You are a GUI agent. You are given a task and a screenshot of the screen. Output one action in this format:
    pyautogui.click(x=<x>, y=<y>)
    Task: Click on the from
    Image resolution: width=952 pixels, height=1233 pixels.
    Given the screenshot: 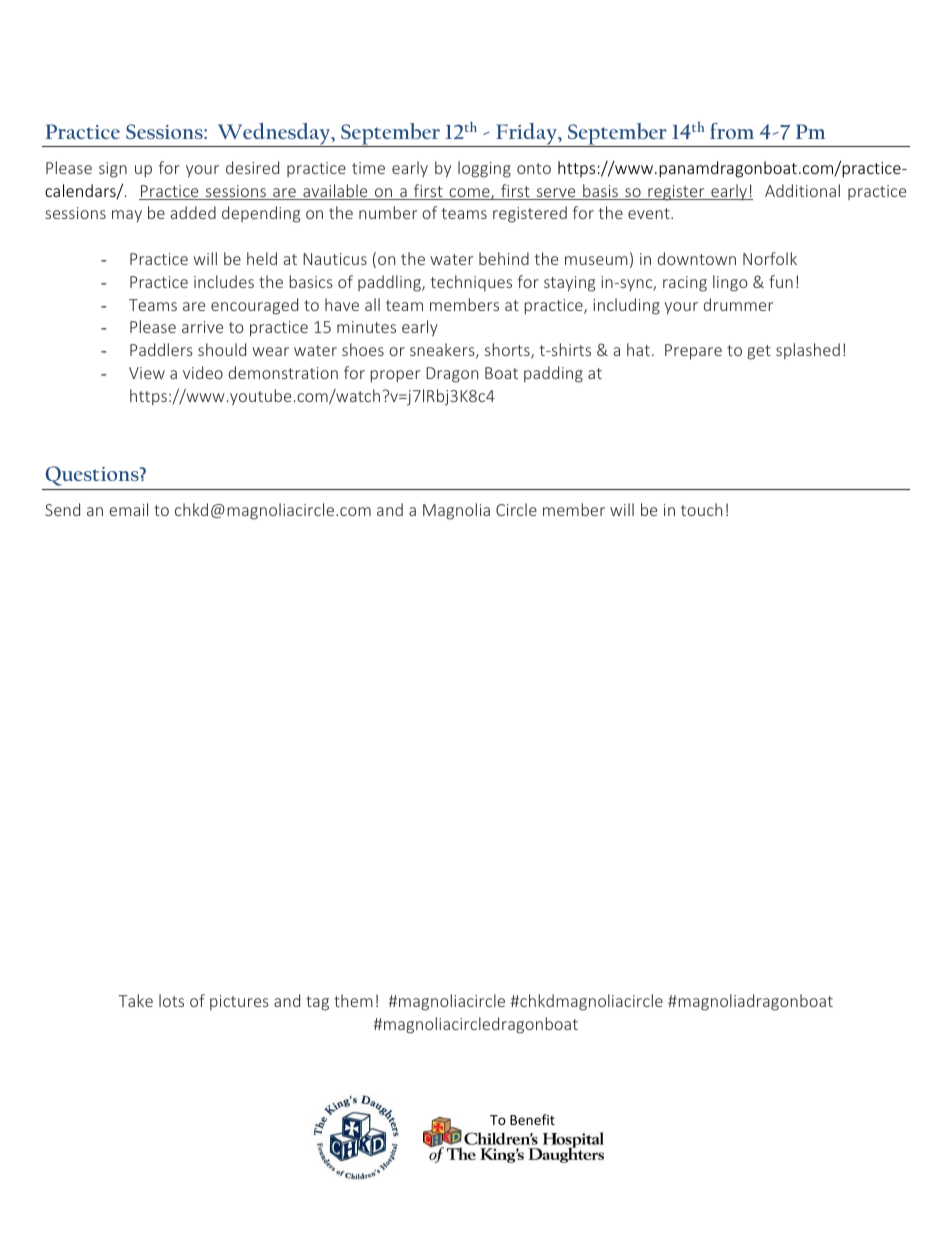 What is the action you would take?
    pyautogui.click(x=732, y=131)
